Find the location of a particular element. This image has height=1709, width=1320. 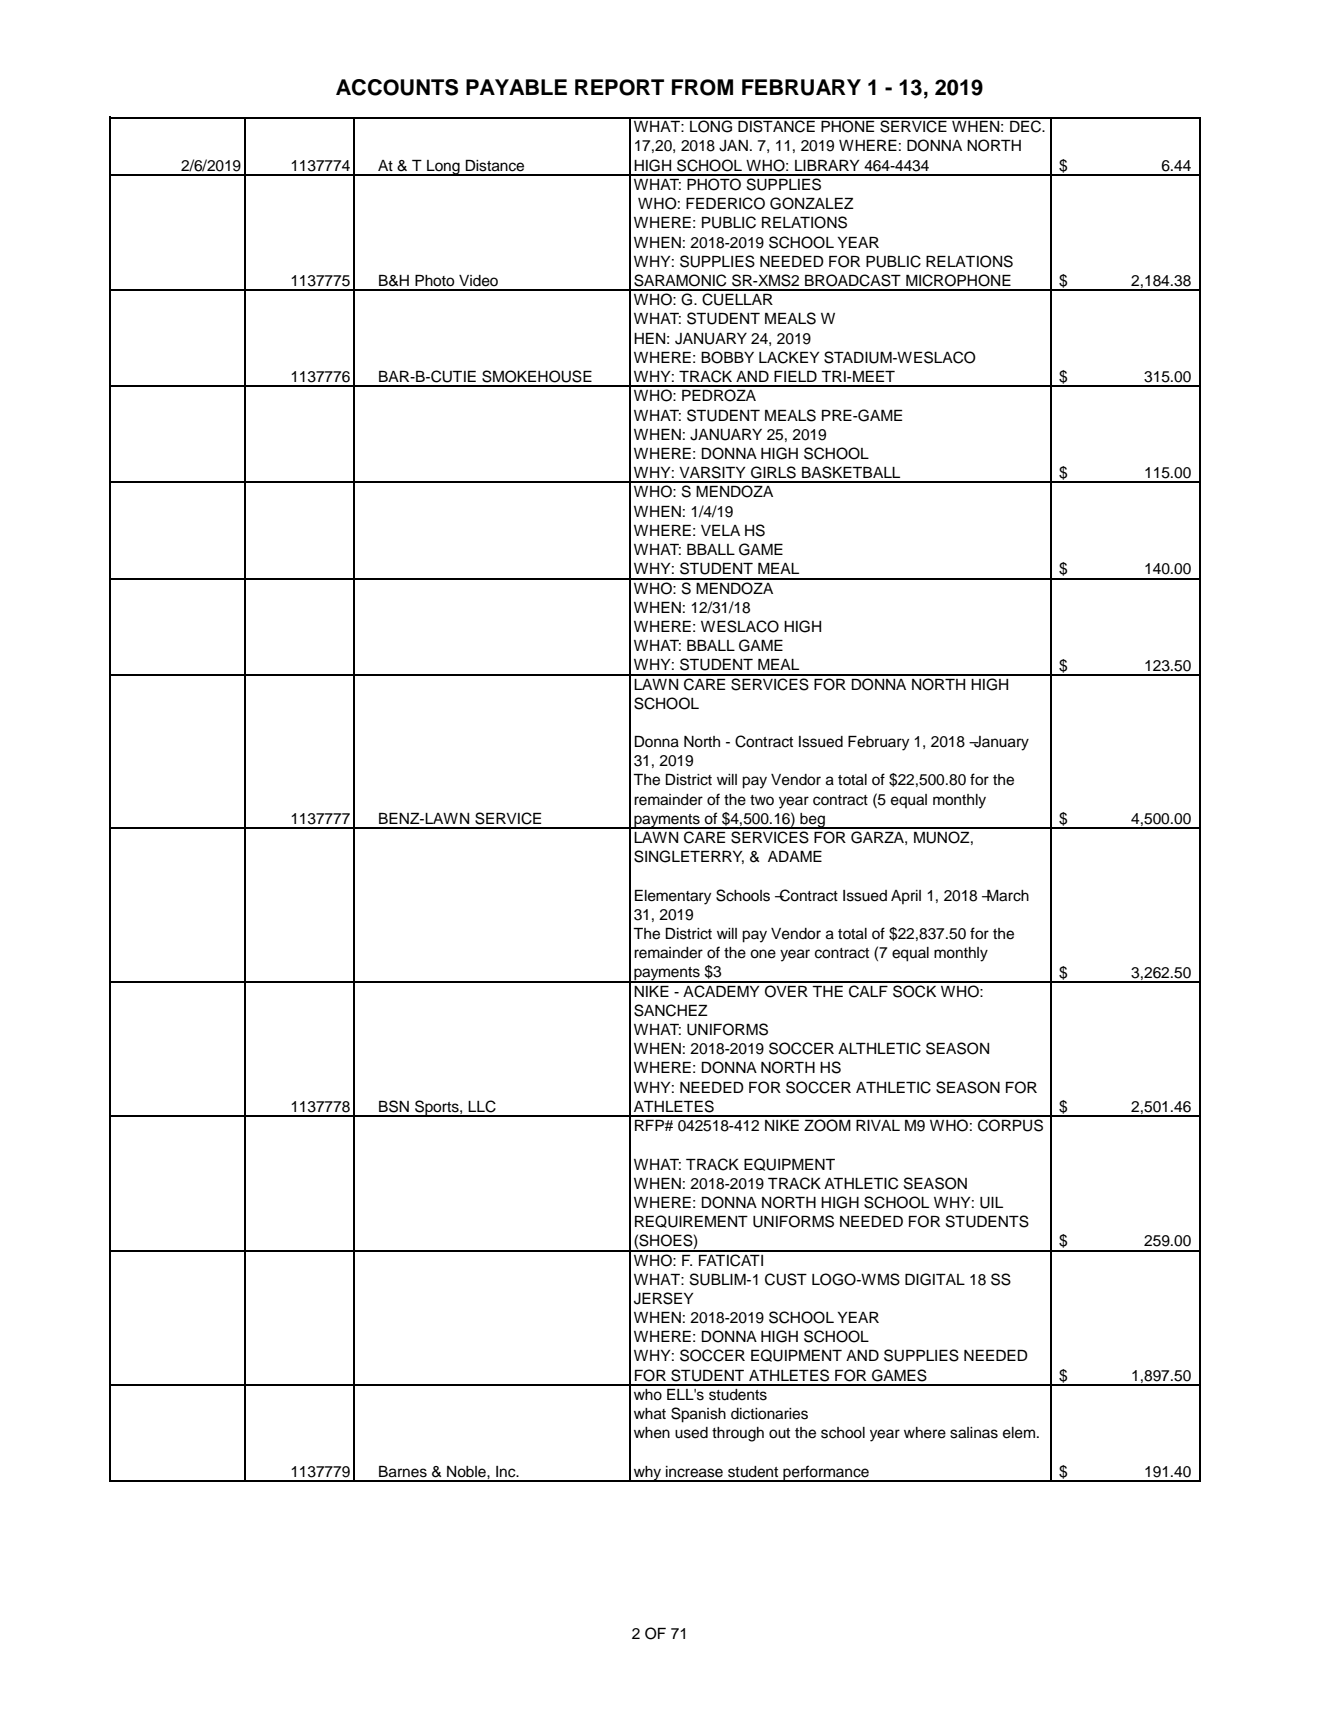

BOBBY is located at coordinates (727, 357).
